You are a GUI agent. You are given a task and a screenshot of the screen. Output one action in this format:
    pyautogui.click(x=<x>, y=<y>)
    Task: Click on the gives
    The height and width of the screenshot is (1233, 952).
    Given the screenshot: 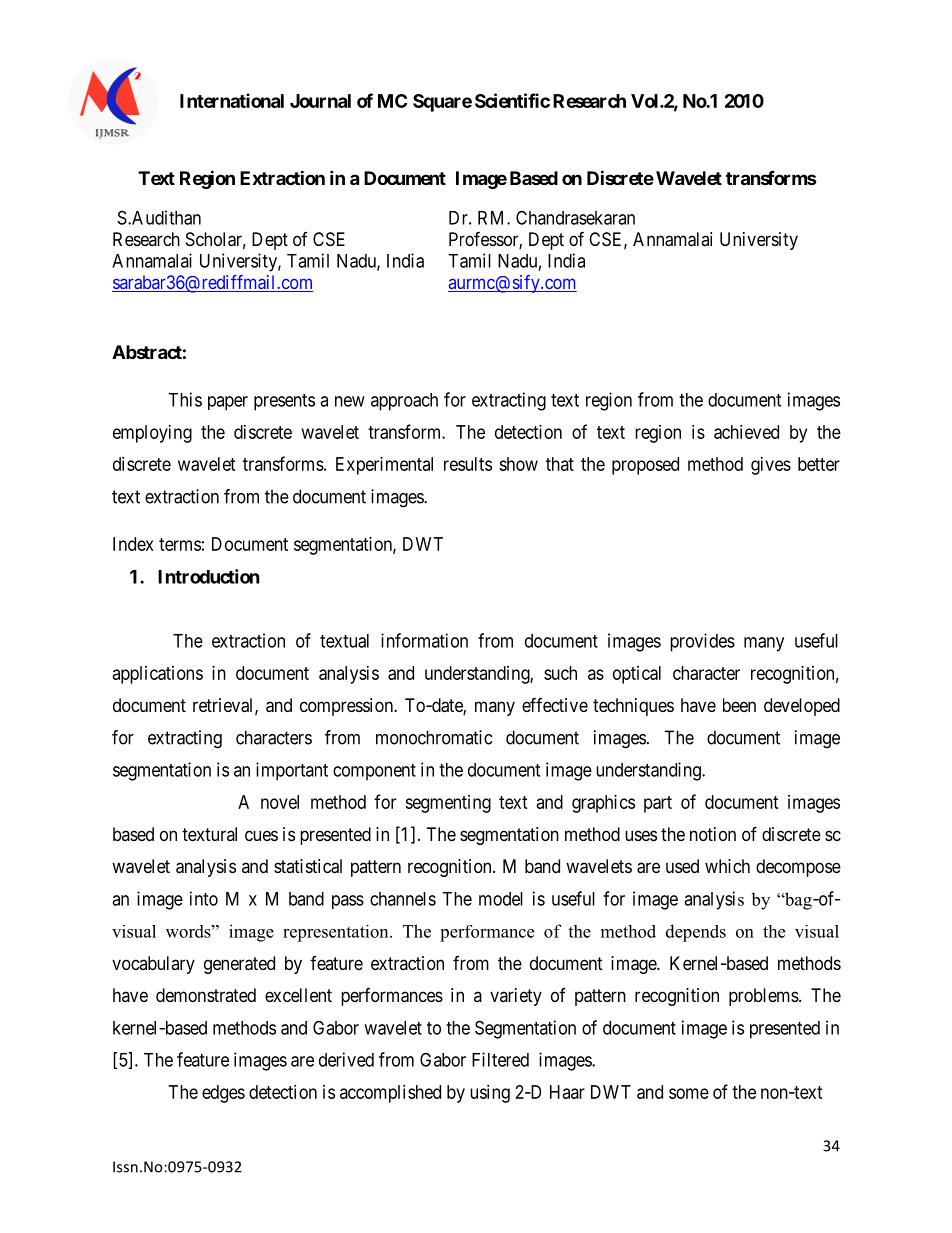 What is the action you would take?
    pyautogui.click(x=771, y=466)
